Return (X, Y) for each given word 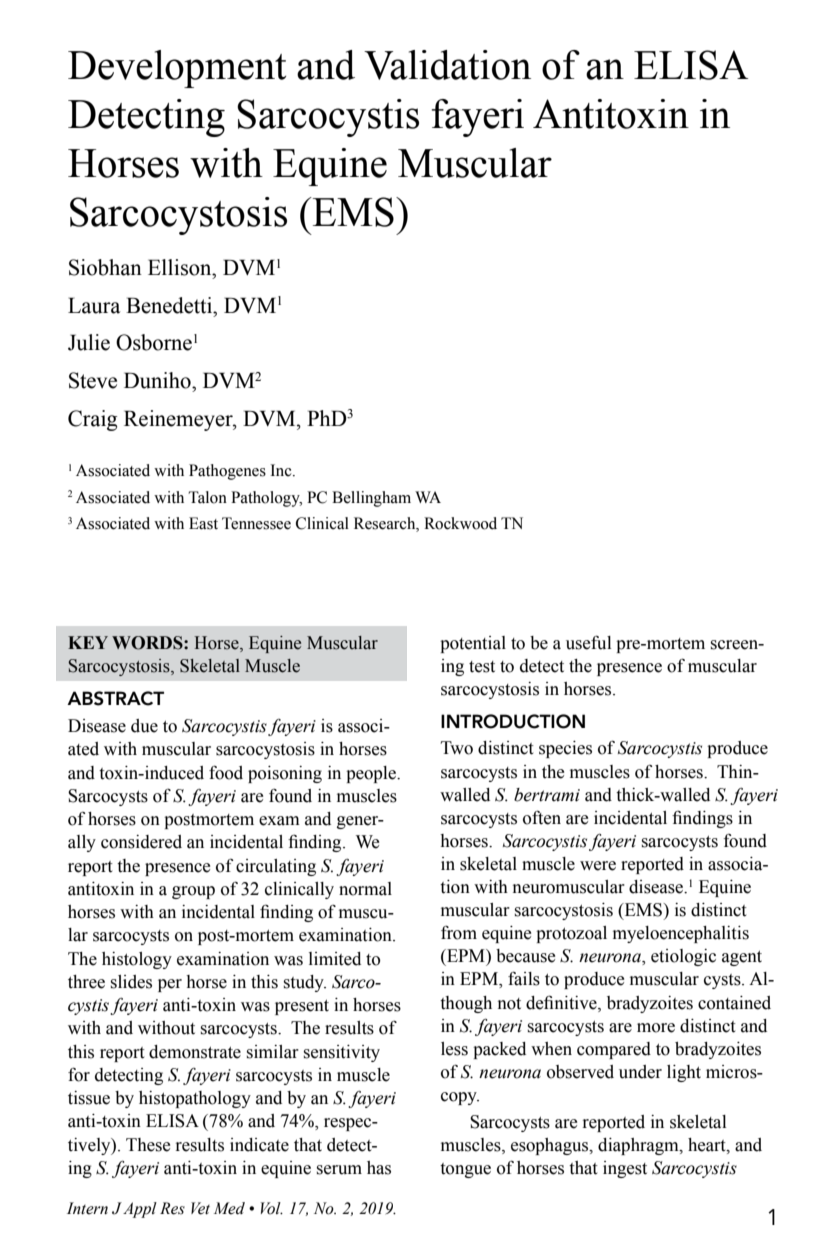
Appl (140, 1210)
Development (177, 69)
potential (473, 644)
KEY (88, 642)
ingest (625, 1169)
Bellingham (371, 499)
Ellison (181, 267)
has (379, 1168)
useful (588, 642)
